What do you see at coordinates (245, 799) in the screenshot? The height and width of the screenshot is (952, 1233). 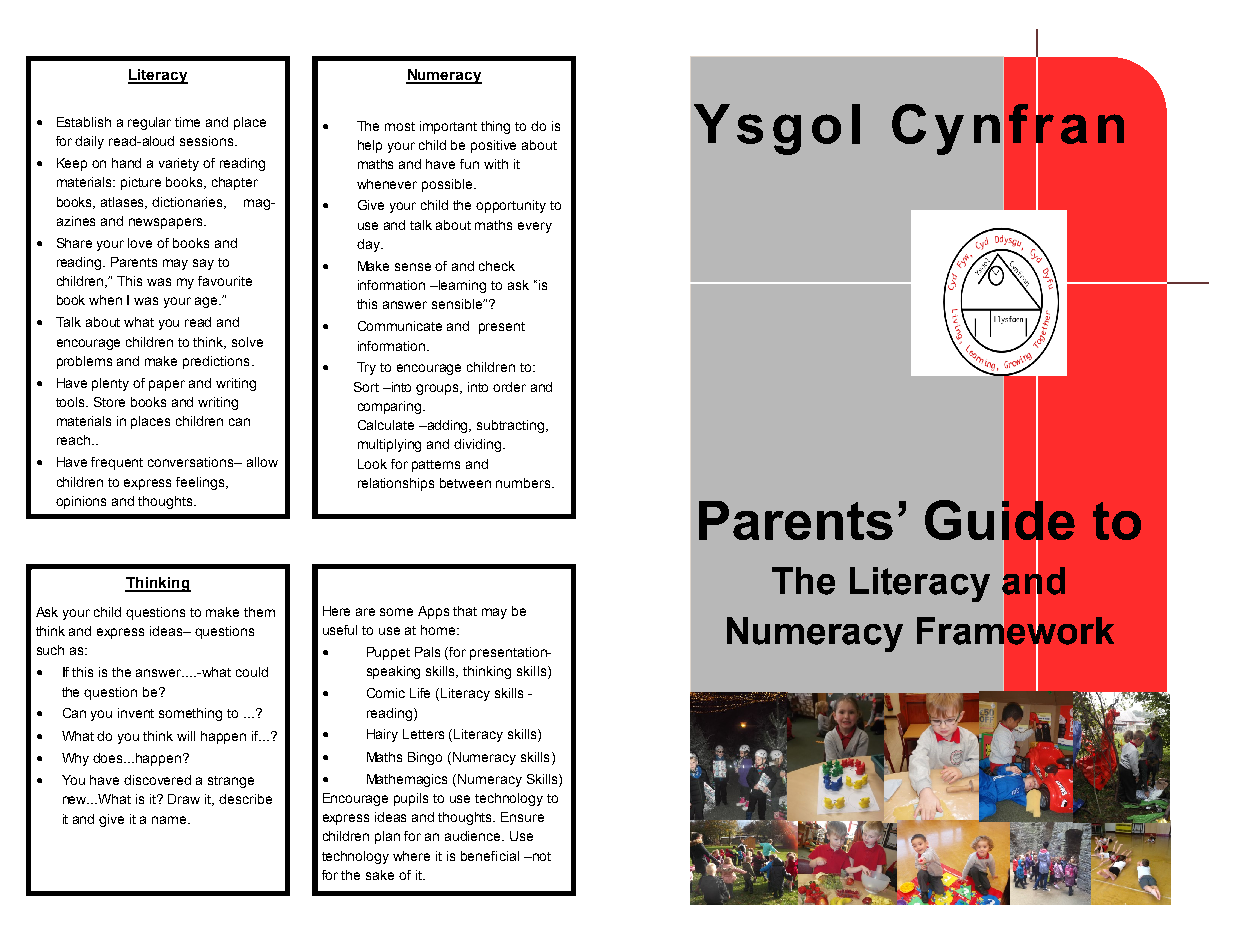 I see `describe` at bounding box center [245, 799].
